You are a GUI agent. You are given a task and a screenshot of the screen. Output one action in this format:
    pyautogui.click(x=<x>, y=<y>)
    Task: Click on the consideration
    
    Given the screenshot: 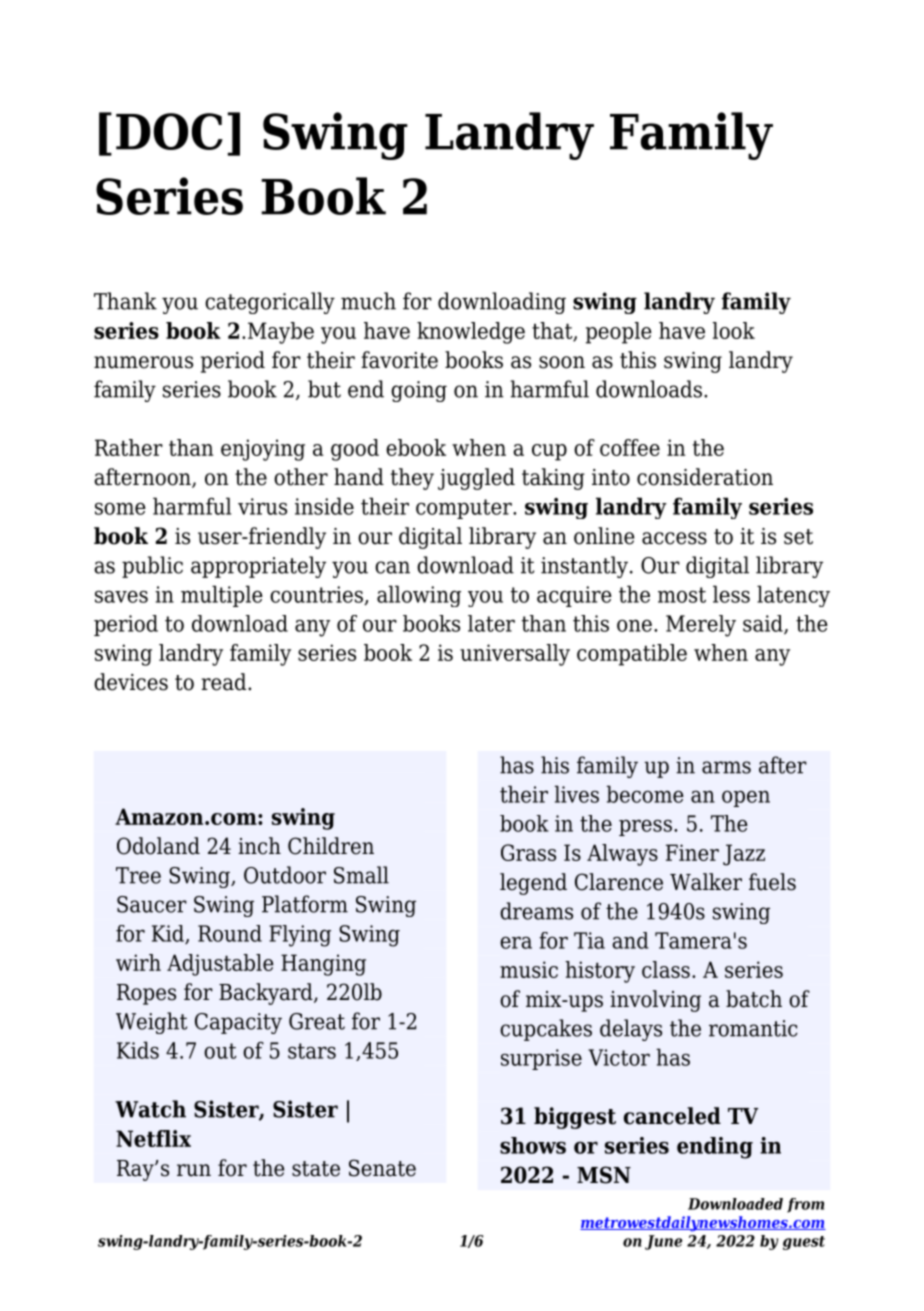 What is the action you would take?
    pyautogui.click(x=705, y=477)
